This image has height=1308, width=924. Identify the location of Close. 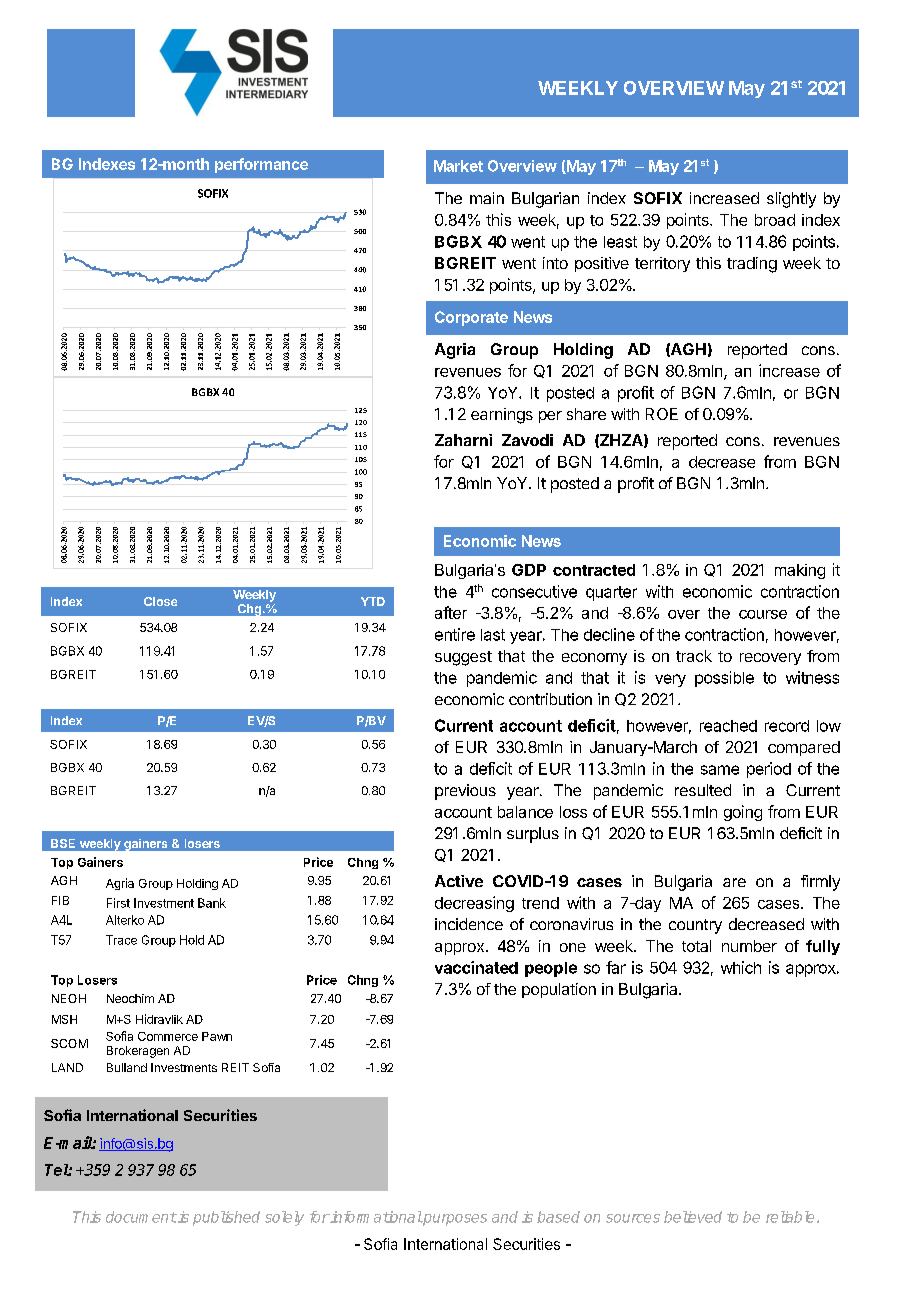
(160, 601).
